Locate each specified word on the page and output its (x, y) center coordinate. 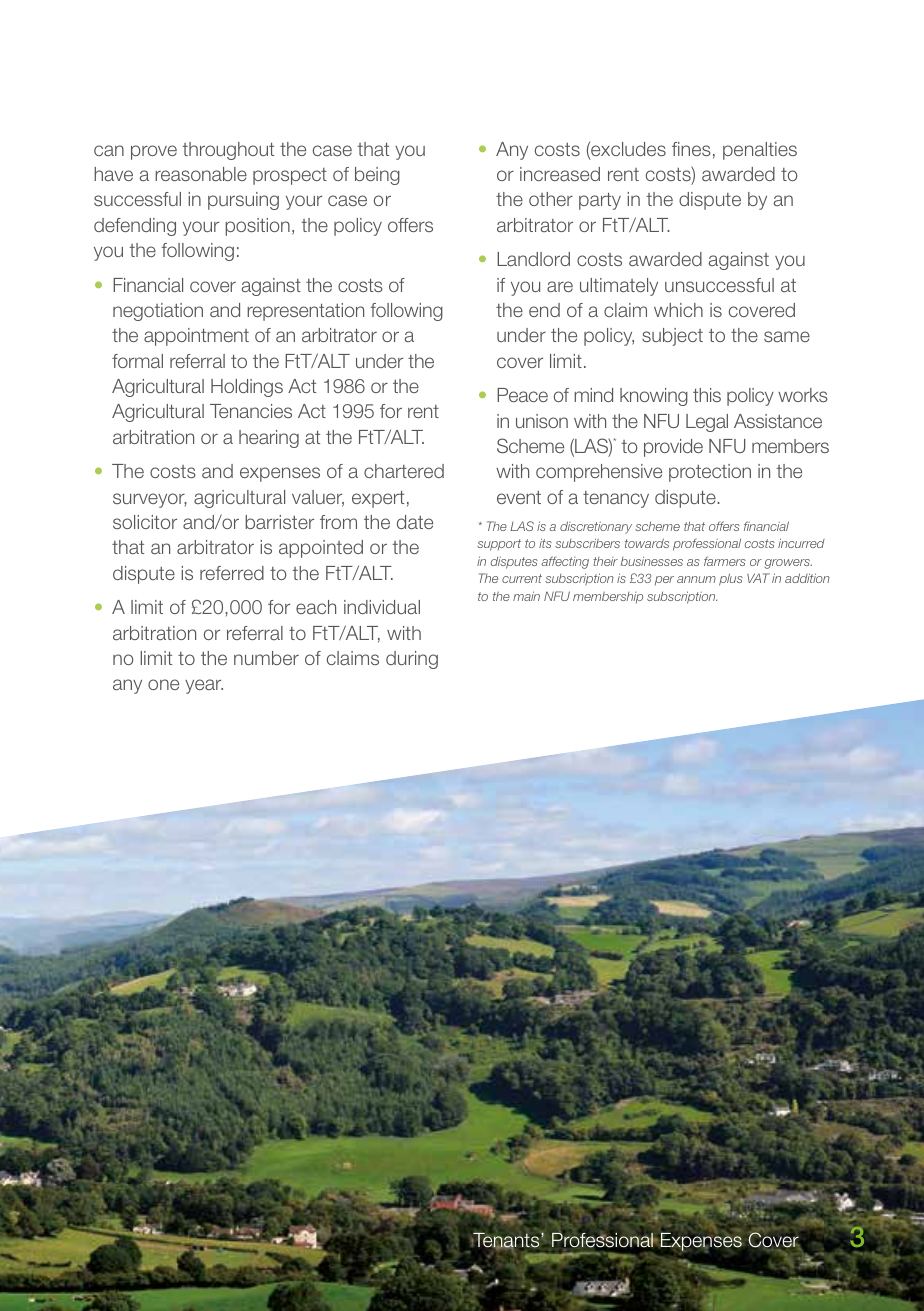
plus (731, 579)
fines (691, 149)
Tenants (506, 1241)
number (266, 658)
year (204, 686)
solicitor (145, 522)
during (412, 660)
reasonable (201, 174)
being (377, 176)
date (415, 522)
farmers (725, 561)
